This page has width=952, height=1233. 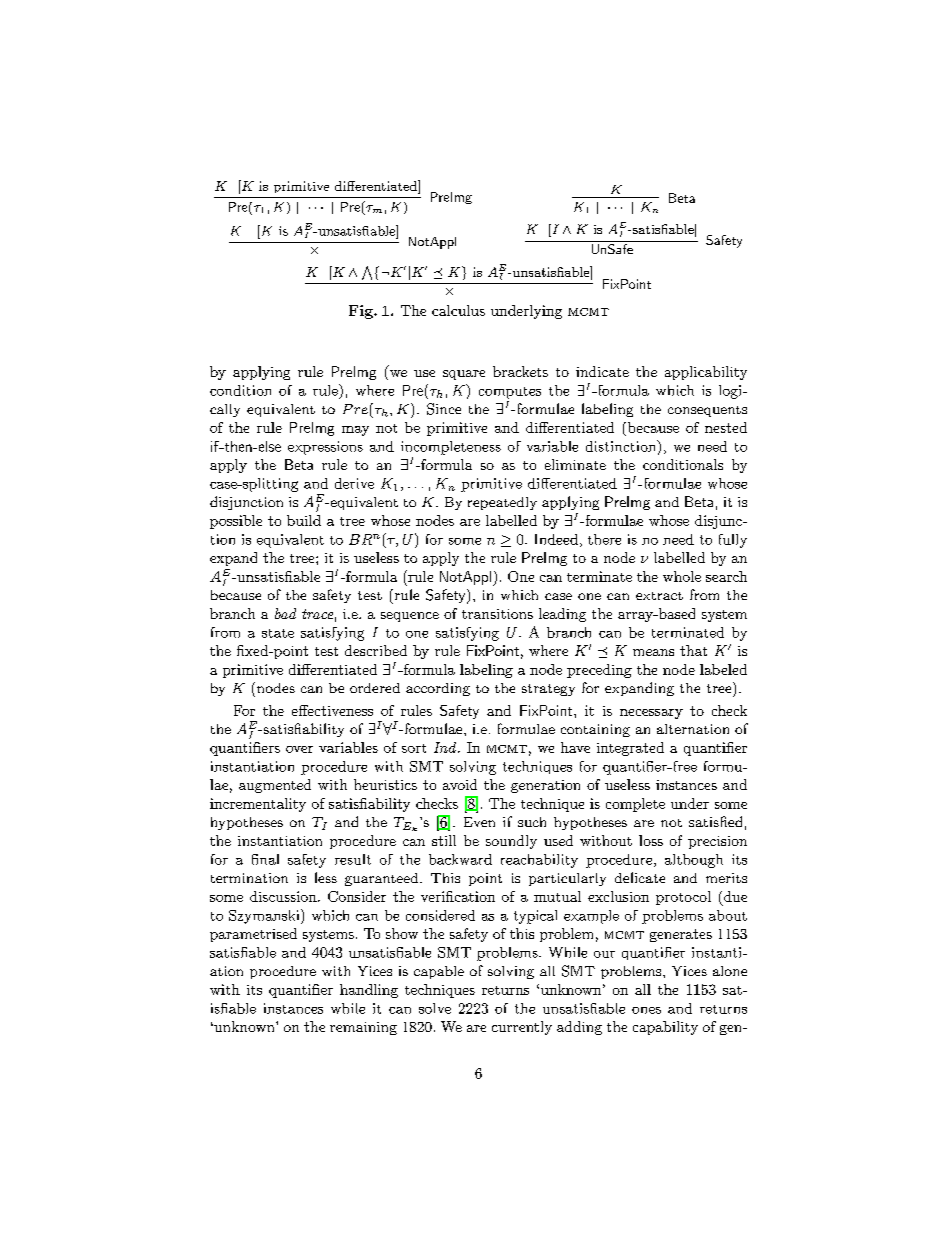 I want to click on according, so click(x=438, y=689).
